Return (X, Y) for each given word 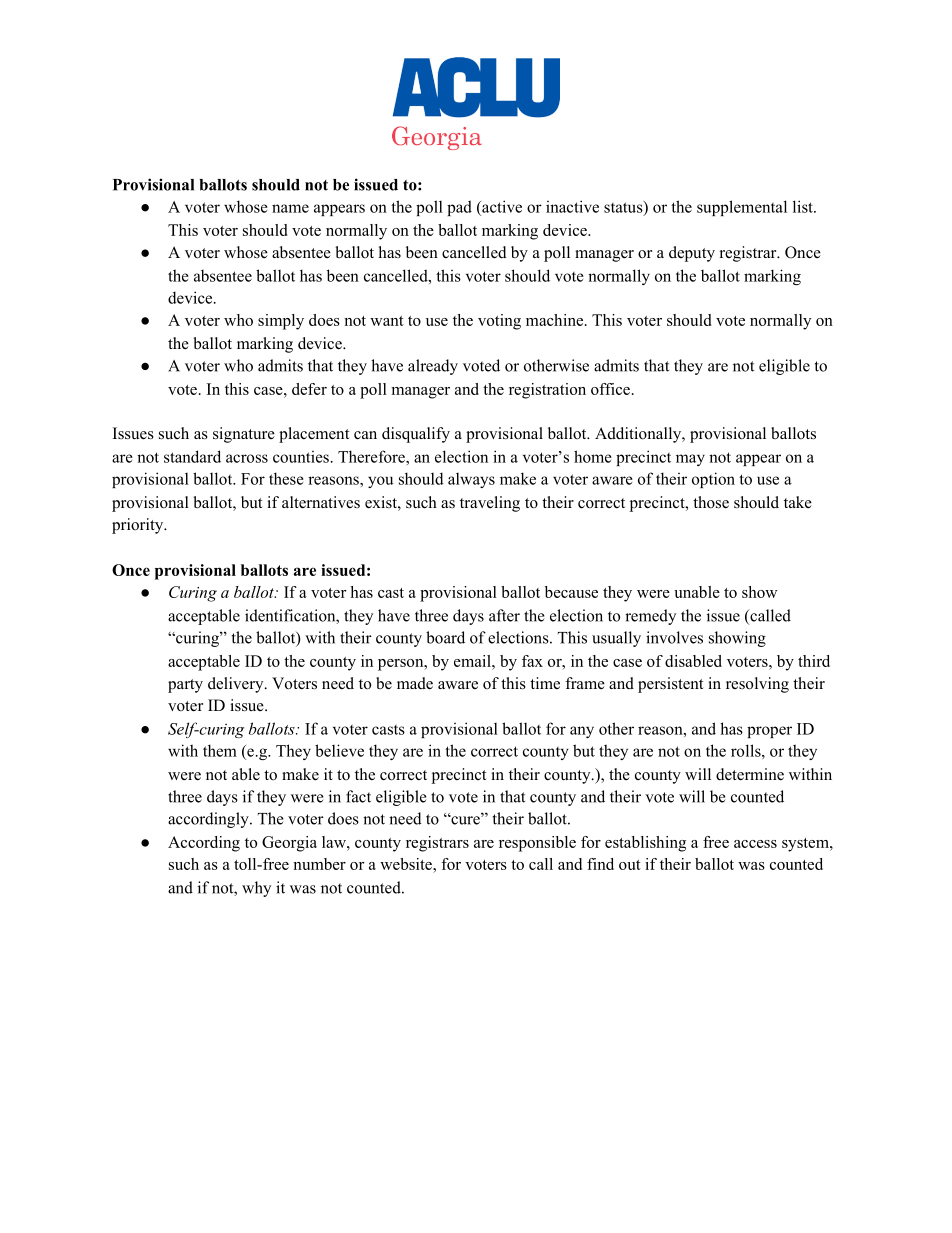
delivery (237, 685)
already (433, 367)
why (256, 889)
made (415, 683)
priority (139, 526)
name (290, 208)
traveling (490, 504)
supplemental (742, 208)
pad (459, 208)
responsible (537, 844)
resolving (757, 685)
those (711, 502)
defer (309, 389)
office (610, 389)
